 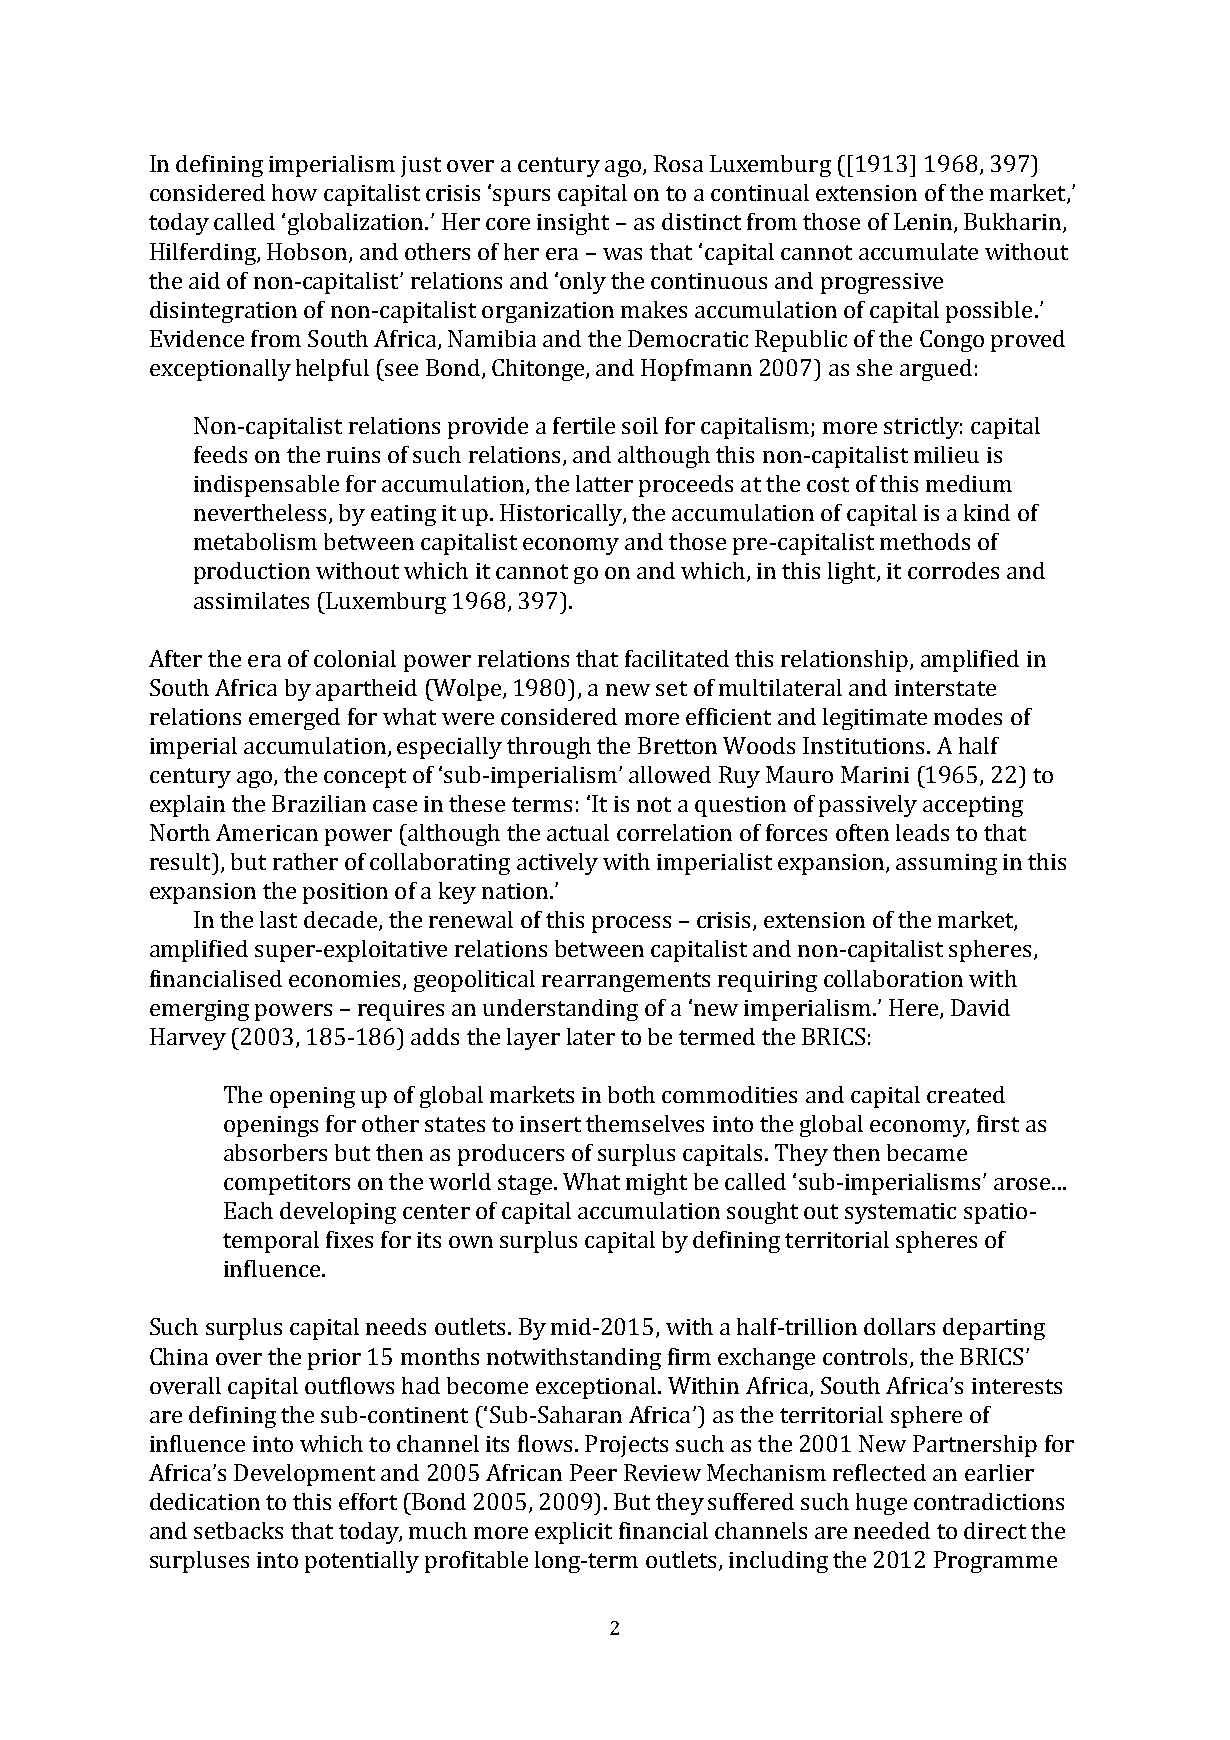 I want to click on how, so click(x=294, y=192).
